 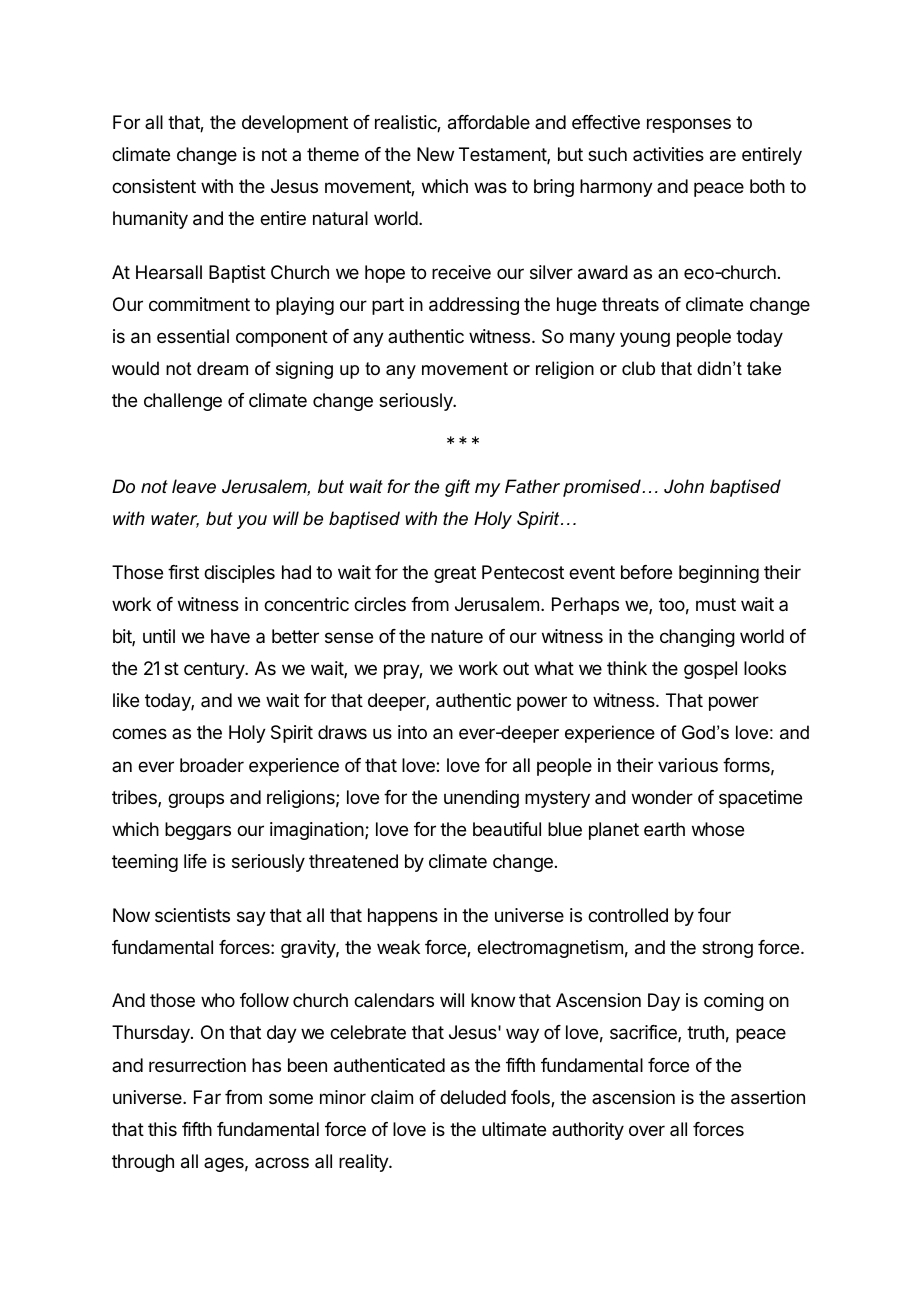 What do you see at coordinates (162, 1129) in the page?
I see `this` at bounding box center [162, 1129].
